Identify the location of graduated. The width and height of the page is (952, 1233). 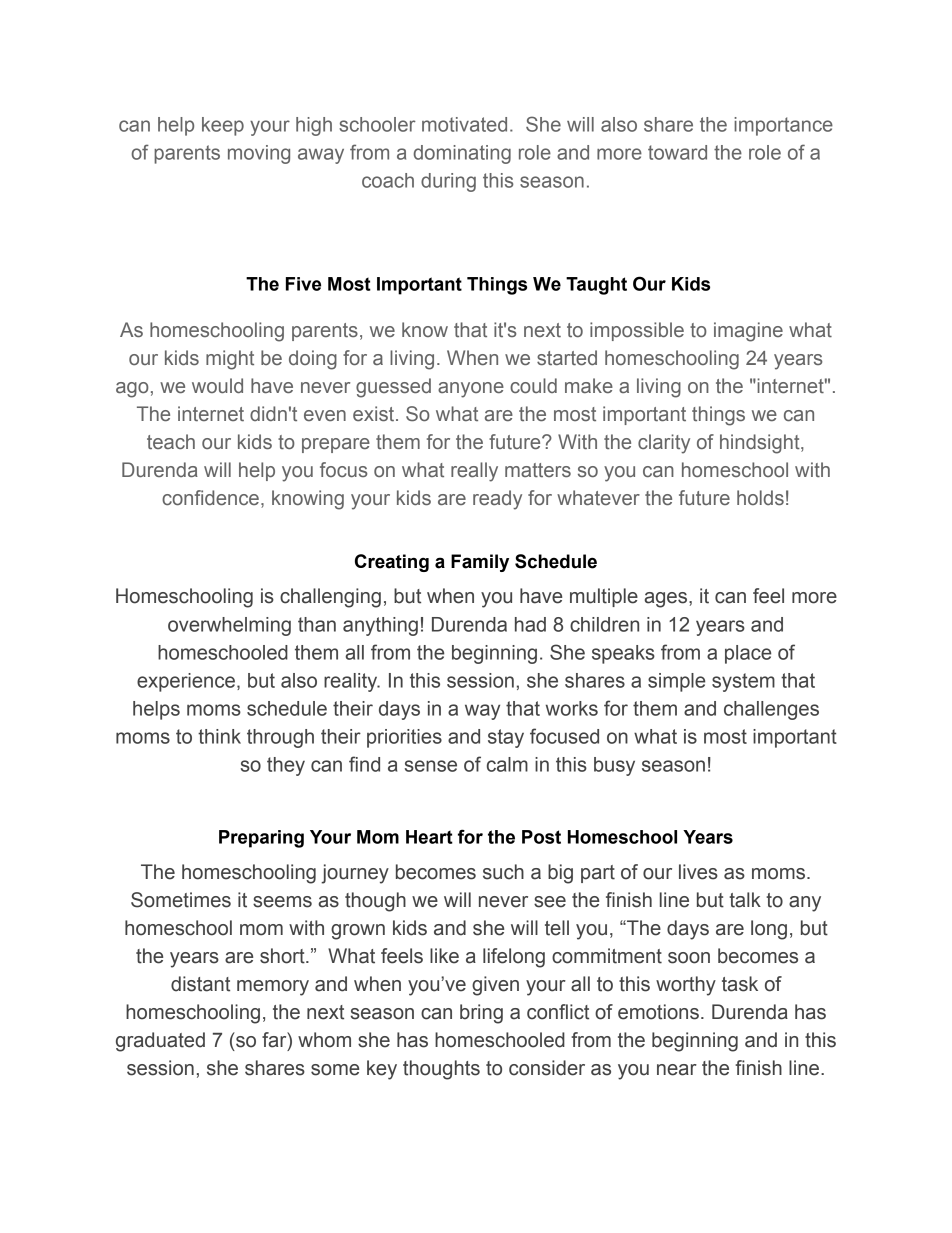
(160, 1042).
